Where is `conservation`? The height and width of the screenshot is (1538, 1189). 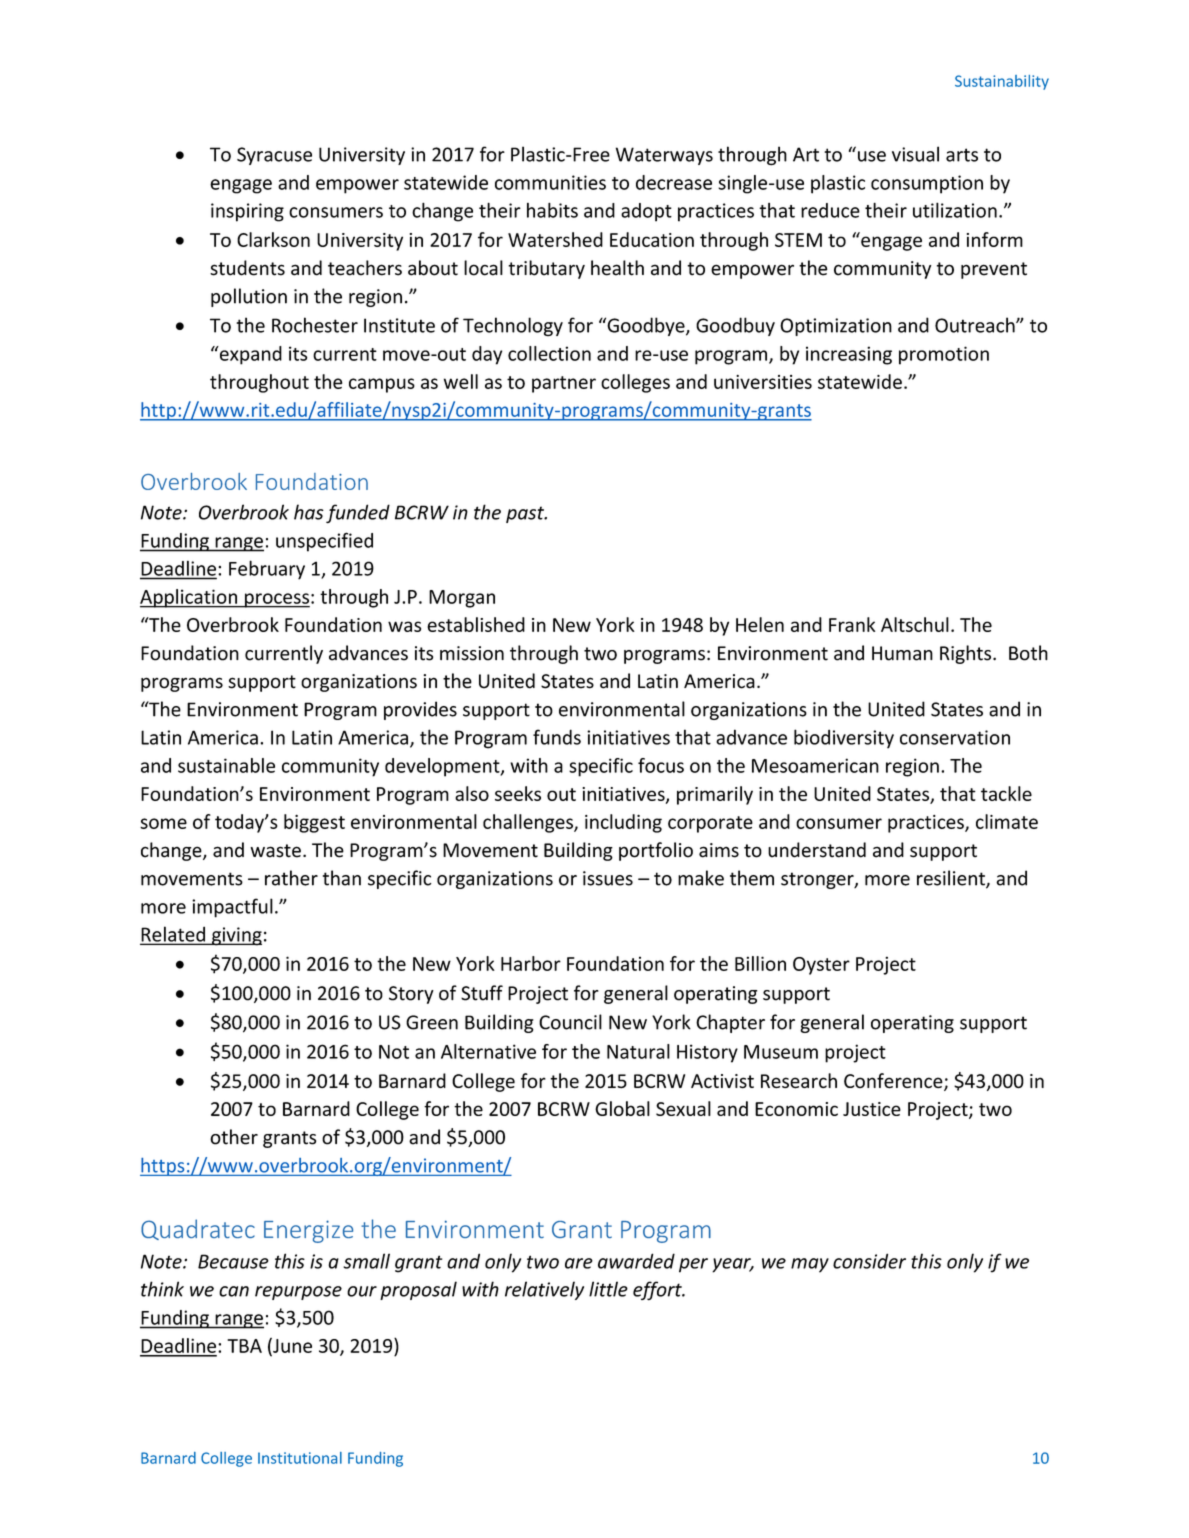
conservation is located at coordinates (955, 737).
